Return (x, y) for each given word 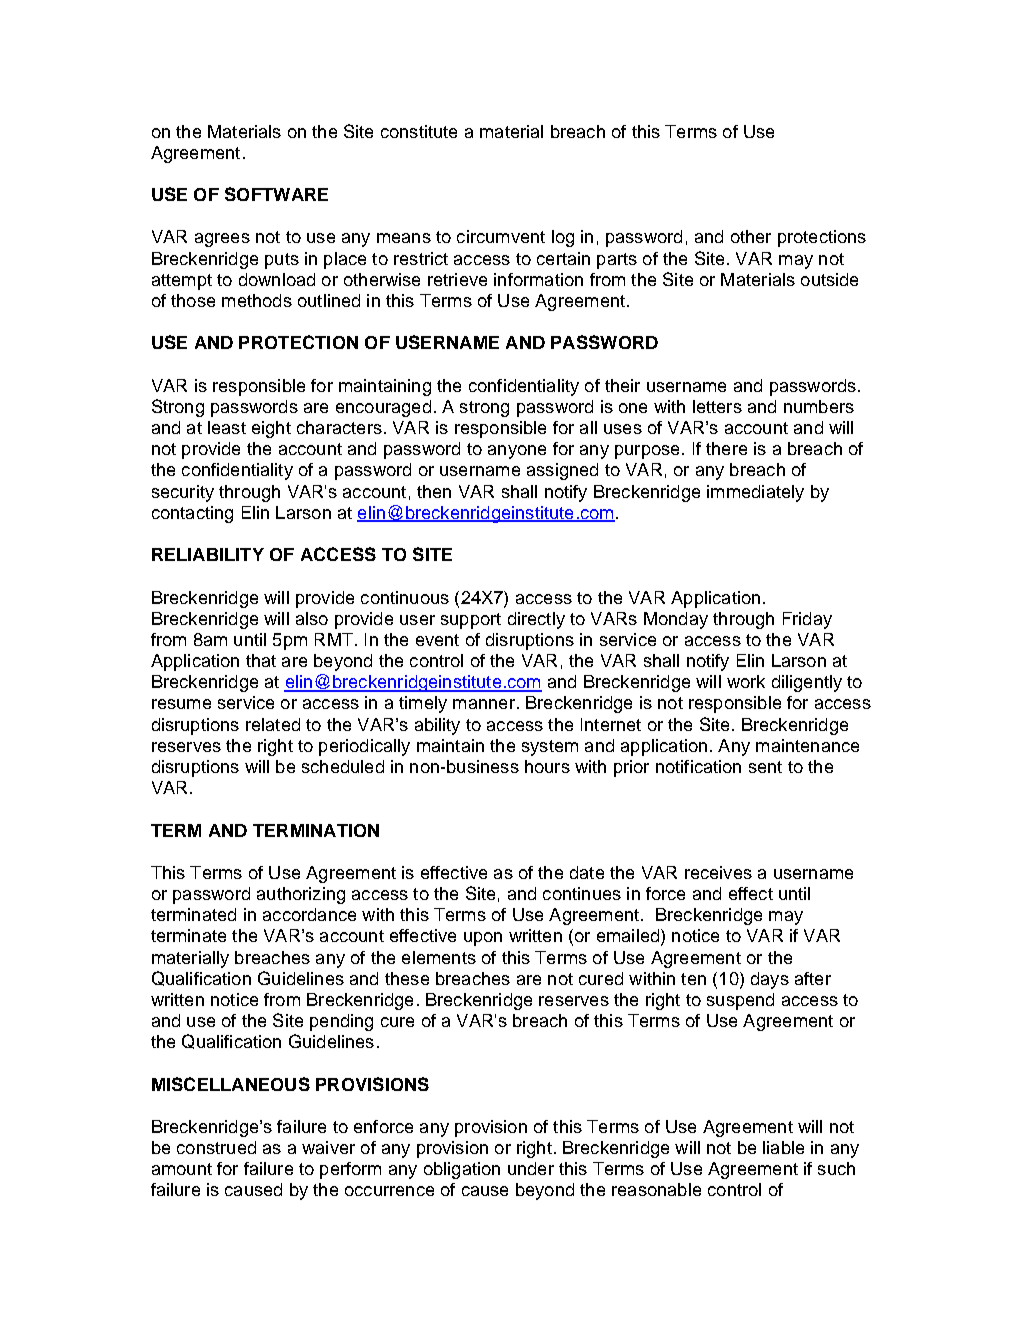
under (531, 1168)
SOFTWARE (276, 194)
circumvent (501, 236)
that (261, 660)
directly (536, 620)
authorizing (301, 895)
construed (216, 1147)
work (746, 681)
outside (829, 279)
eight (271, 429)
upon (483, 939)
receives (718, 872)
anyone (517, 452)
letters (717, 406)
